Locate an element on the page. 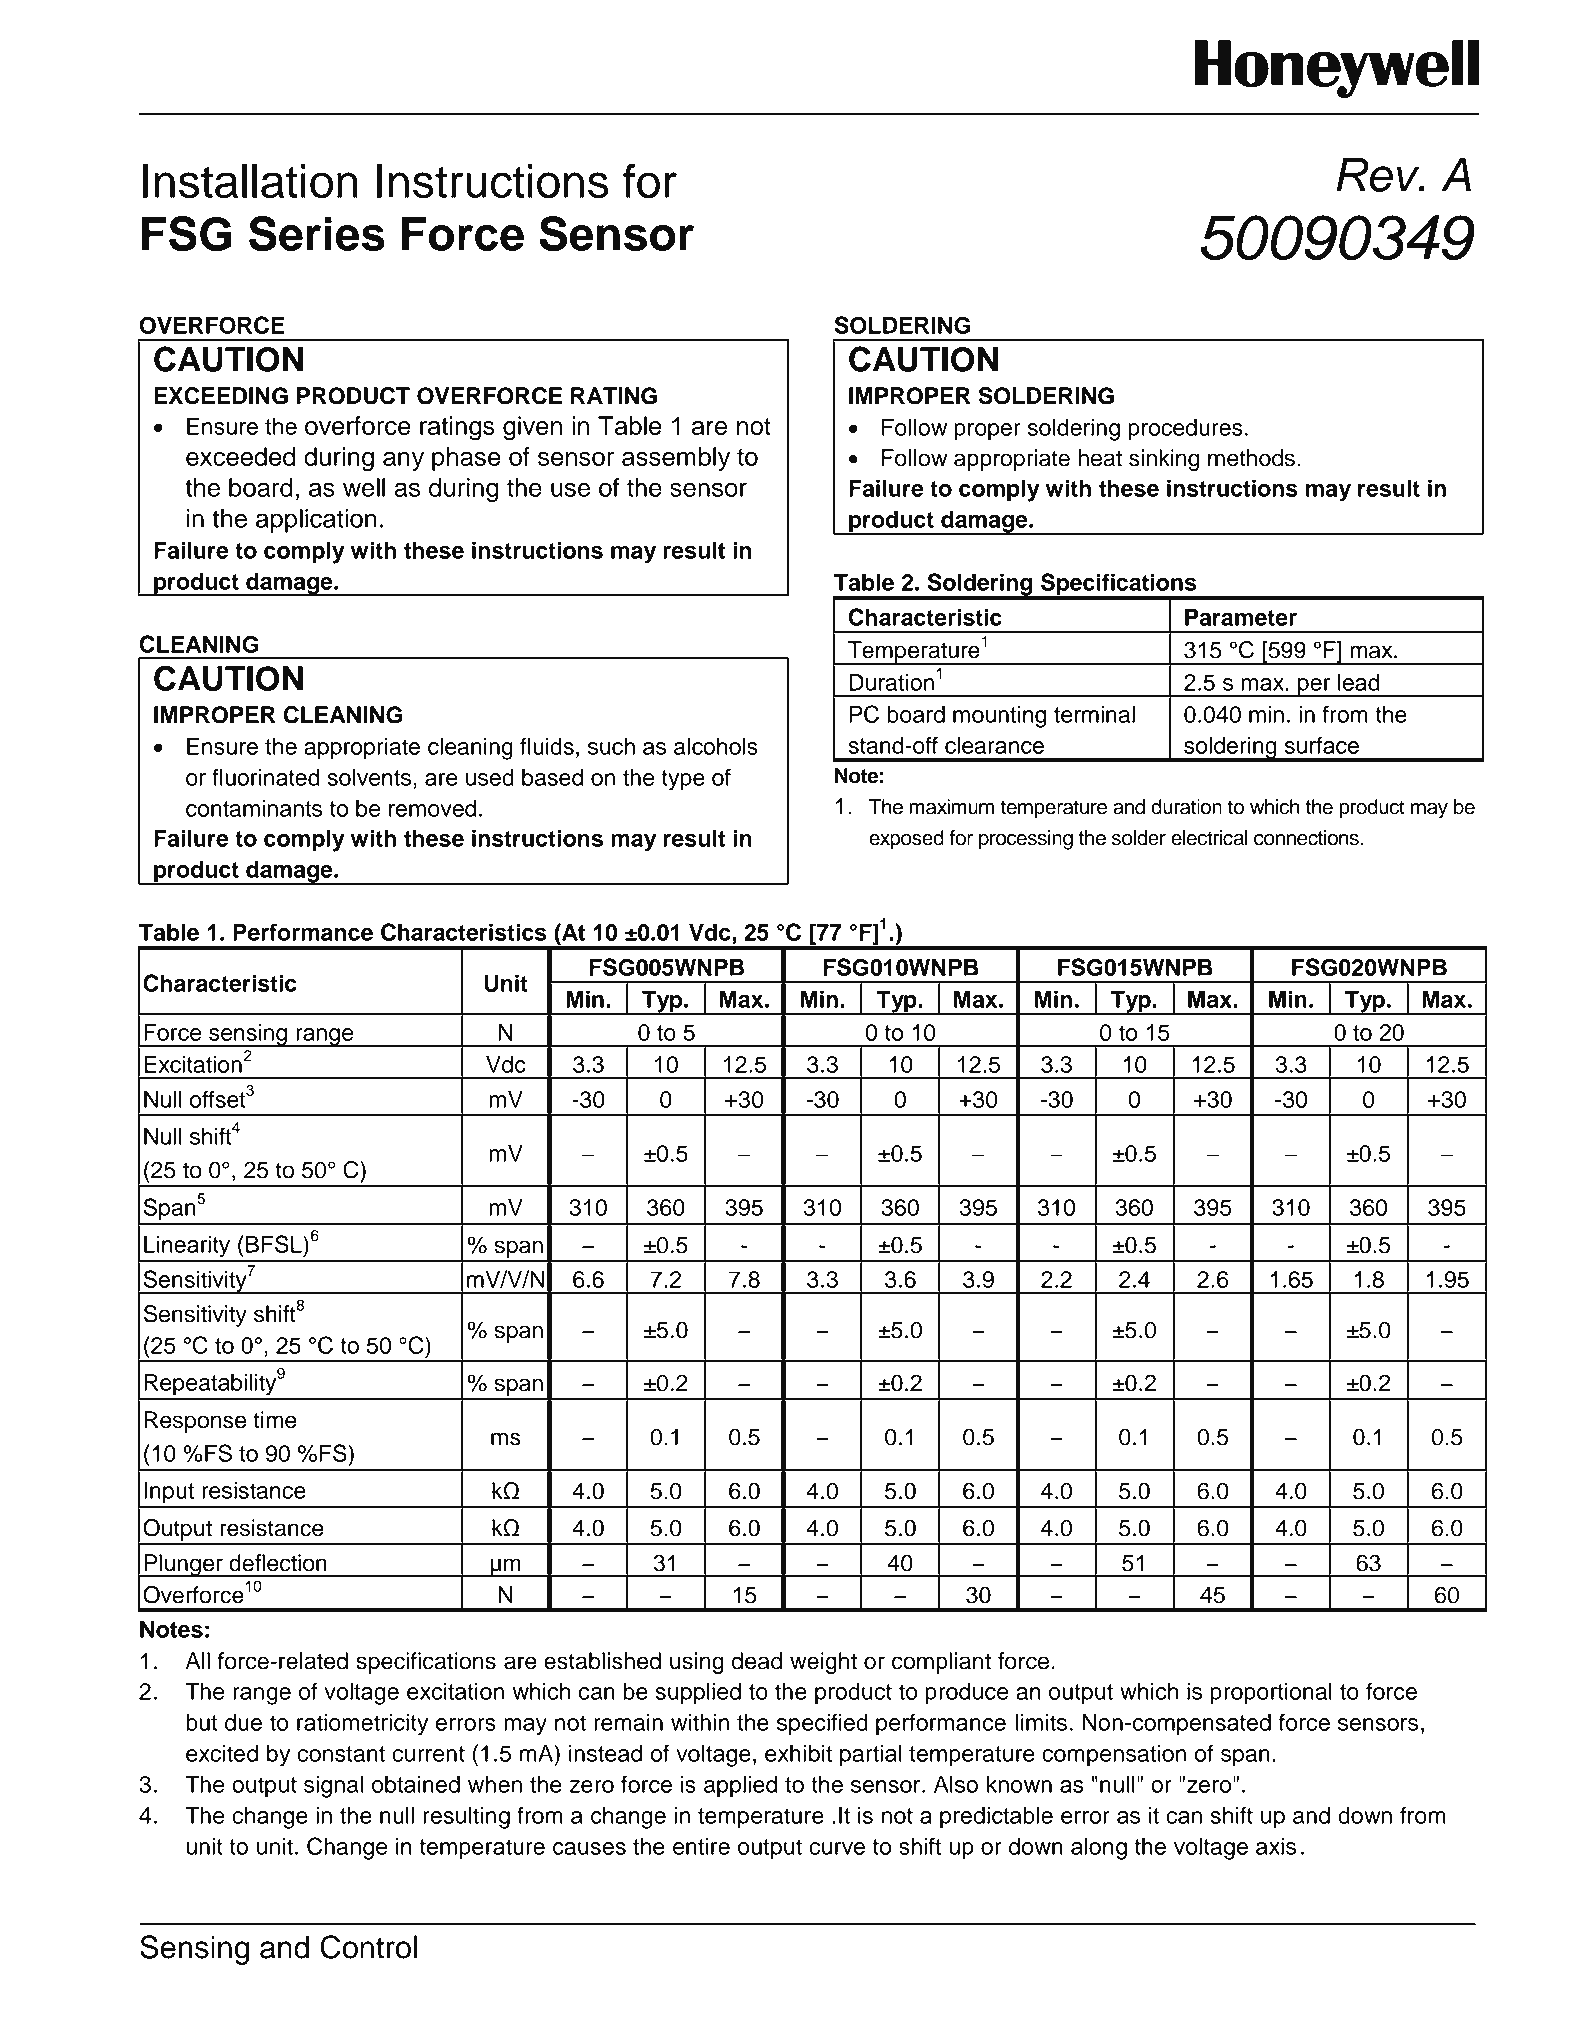 This document has width=1575, height=2039. assembly is located at coordinates (676, 459).
